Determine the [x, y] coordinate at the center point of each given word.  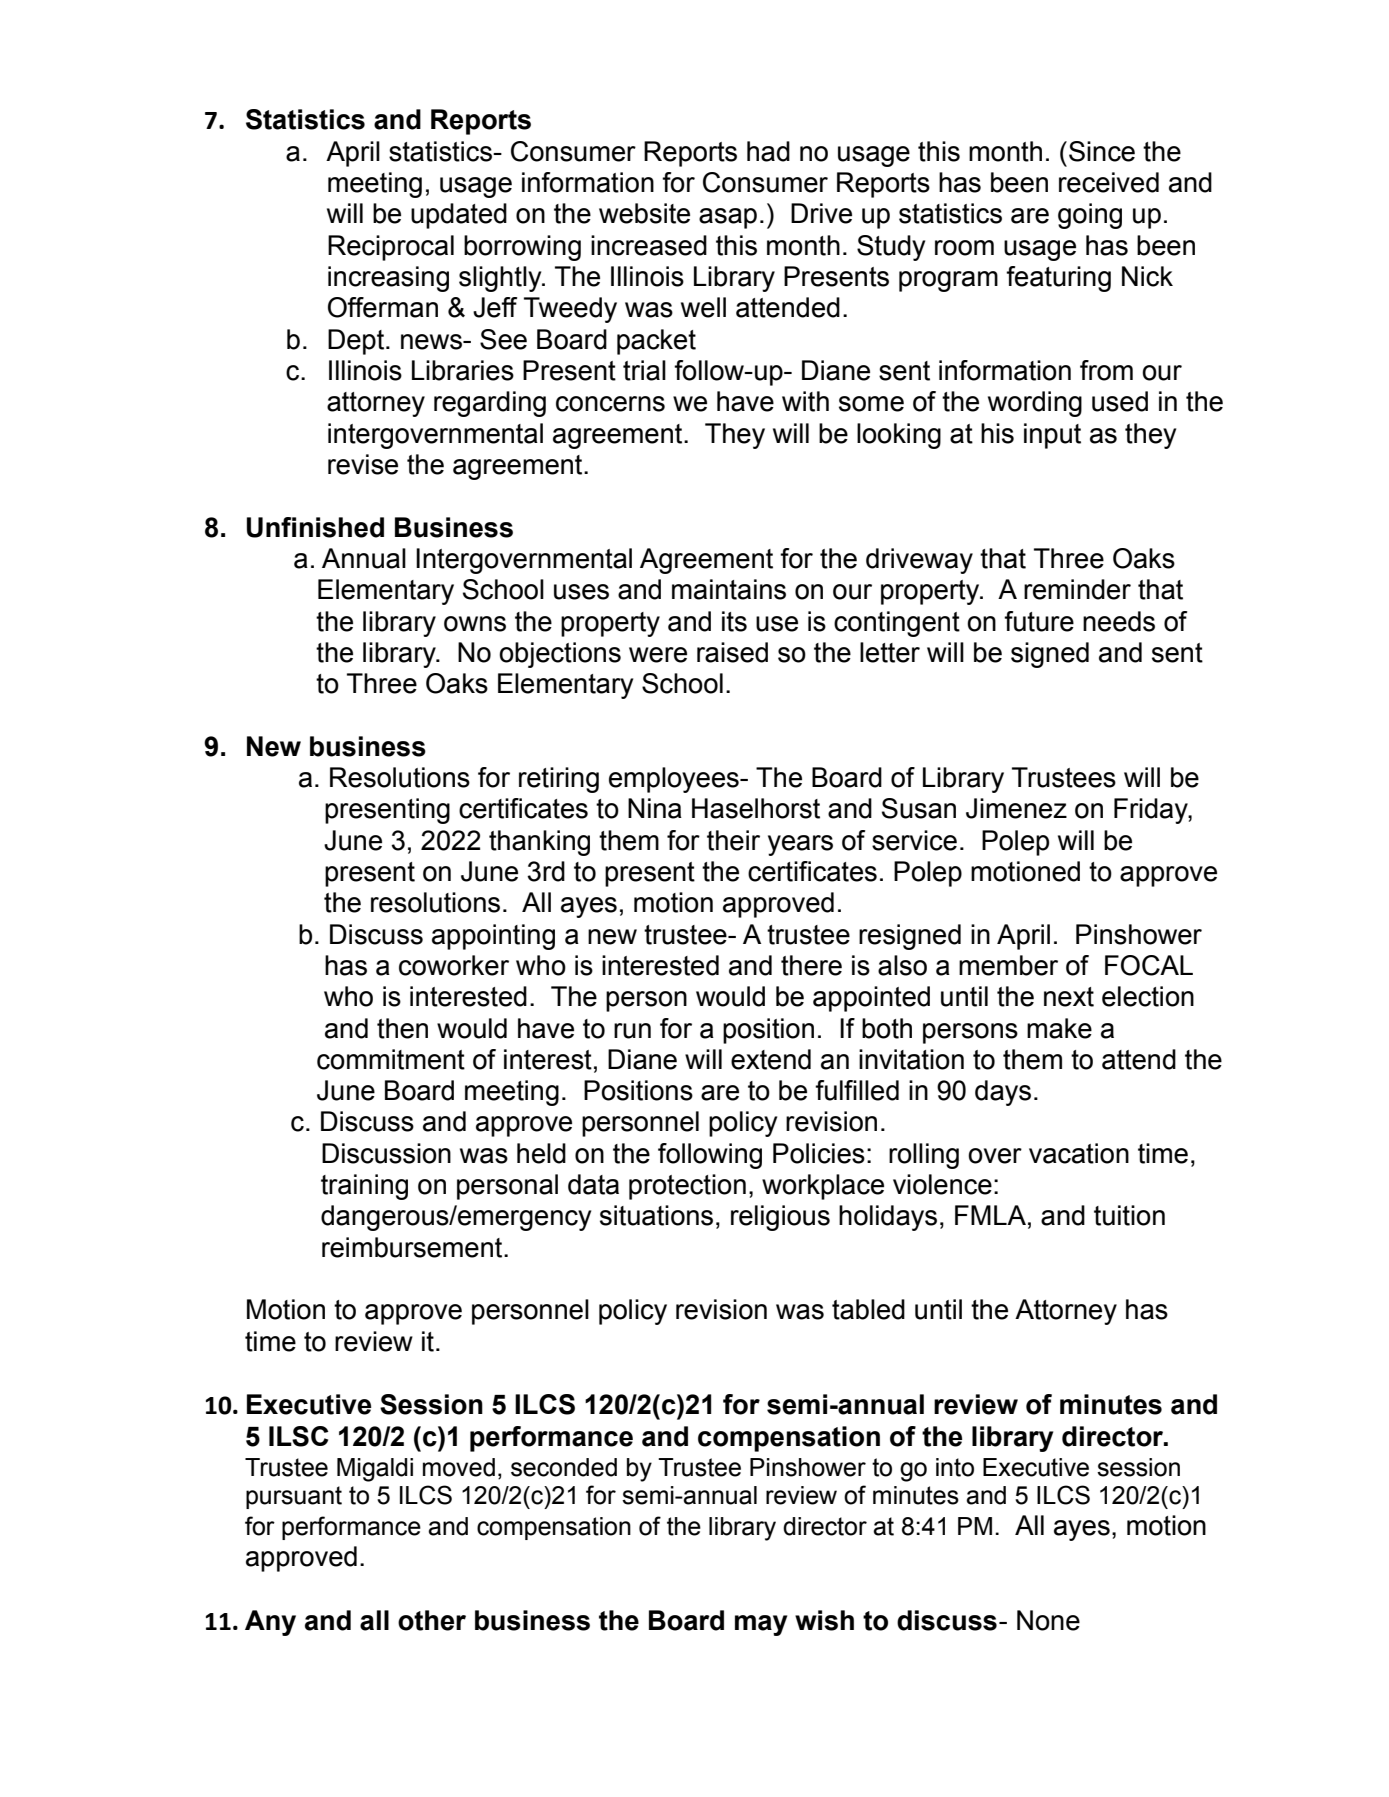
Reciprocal [391, 248]
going [1090, 216]
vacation [1079, 1153]
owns [475, 624]
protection [687, 1187]
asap [728, 218]
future [1039, 621]
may [761, 1625]
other [432, 1620]
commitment [391, 1059]
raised [732, 652]
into [955, 1467]
